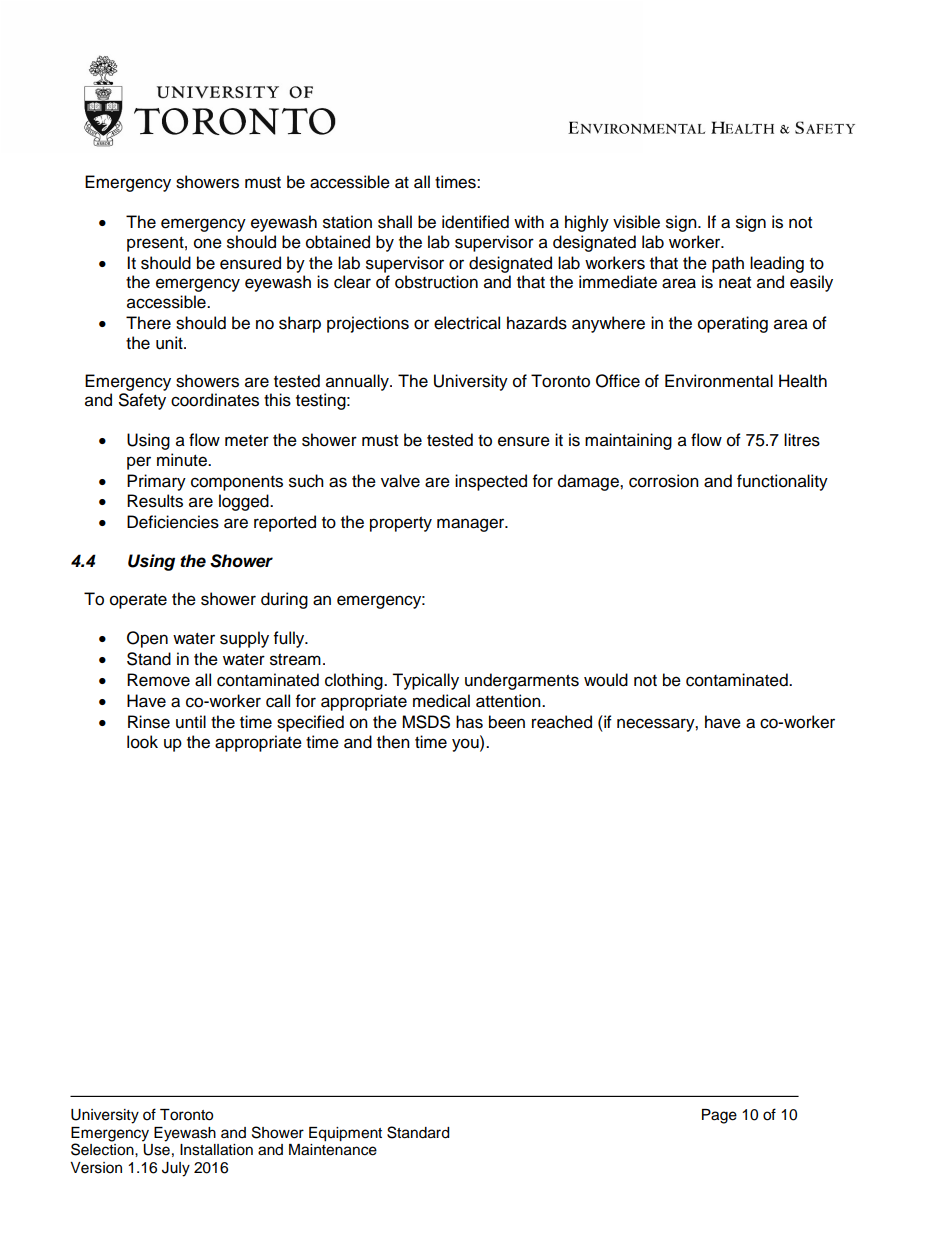  I want to click on Equipment, so click(345, 1134).
